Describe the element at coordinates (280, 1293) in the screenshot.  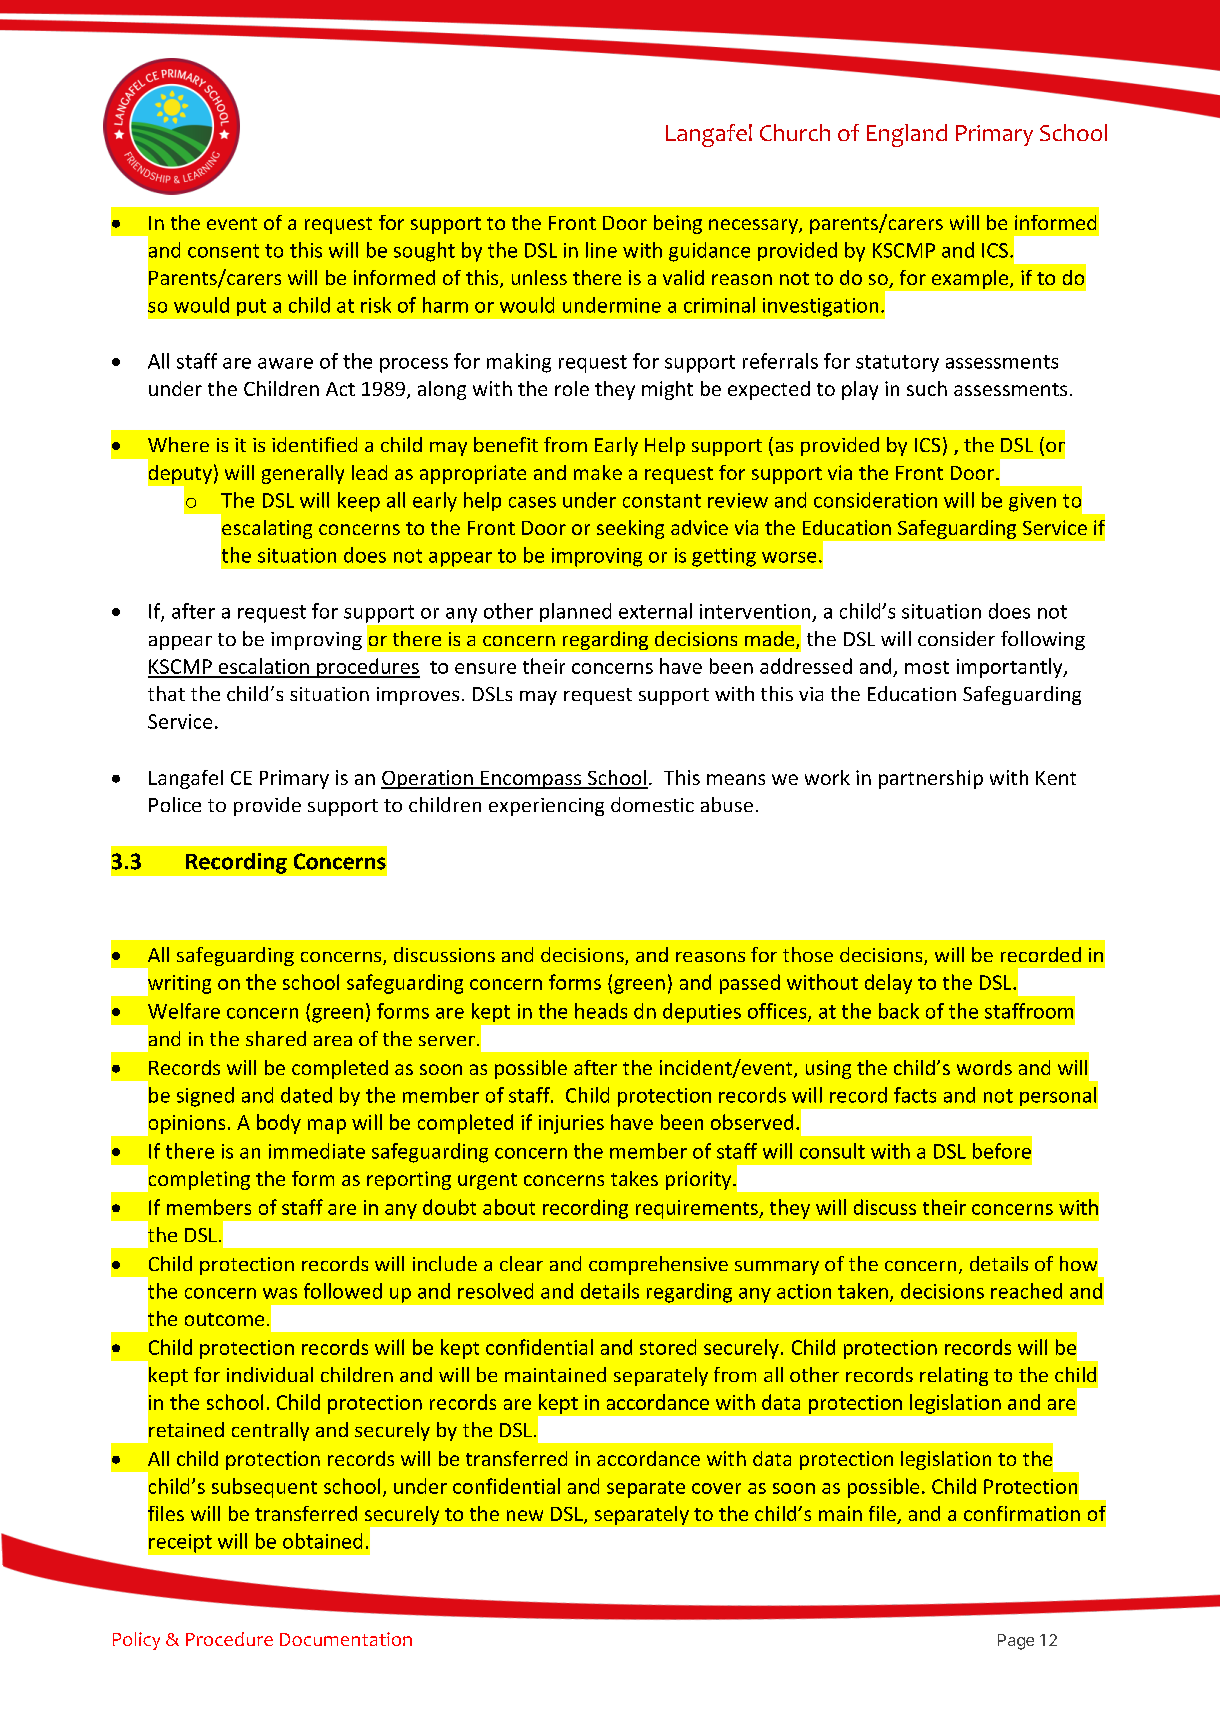
I see `was` at that location.
